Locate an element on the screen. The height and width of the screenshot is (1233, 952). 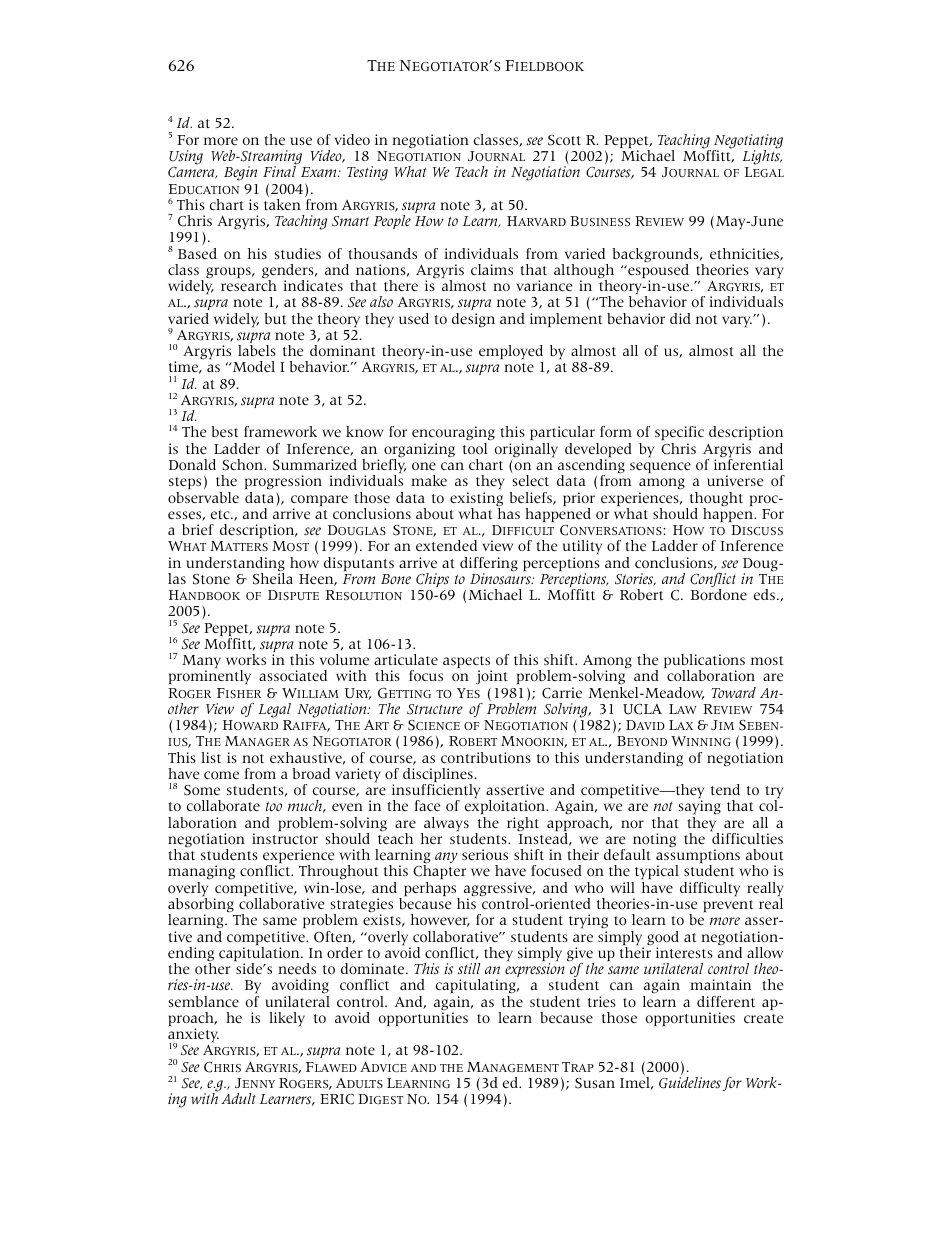
Schon is located at coordinates (244, 465).
